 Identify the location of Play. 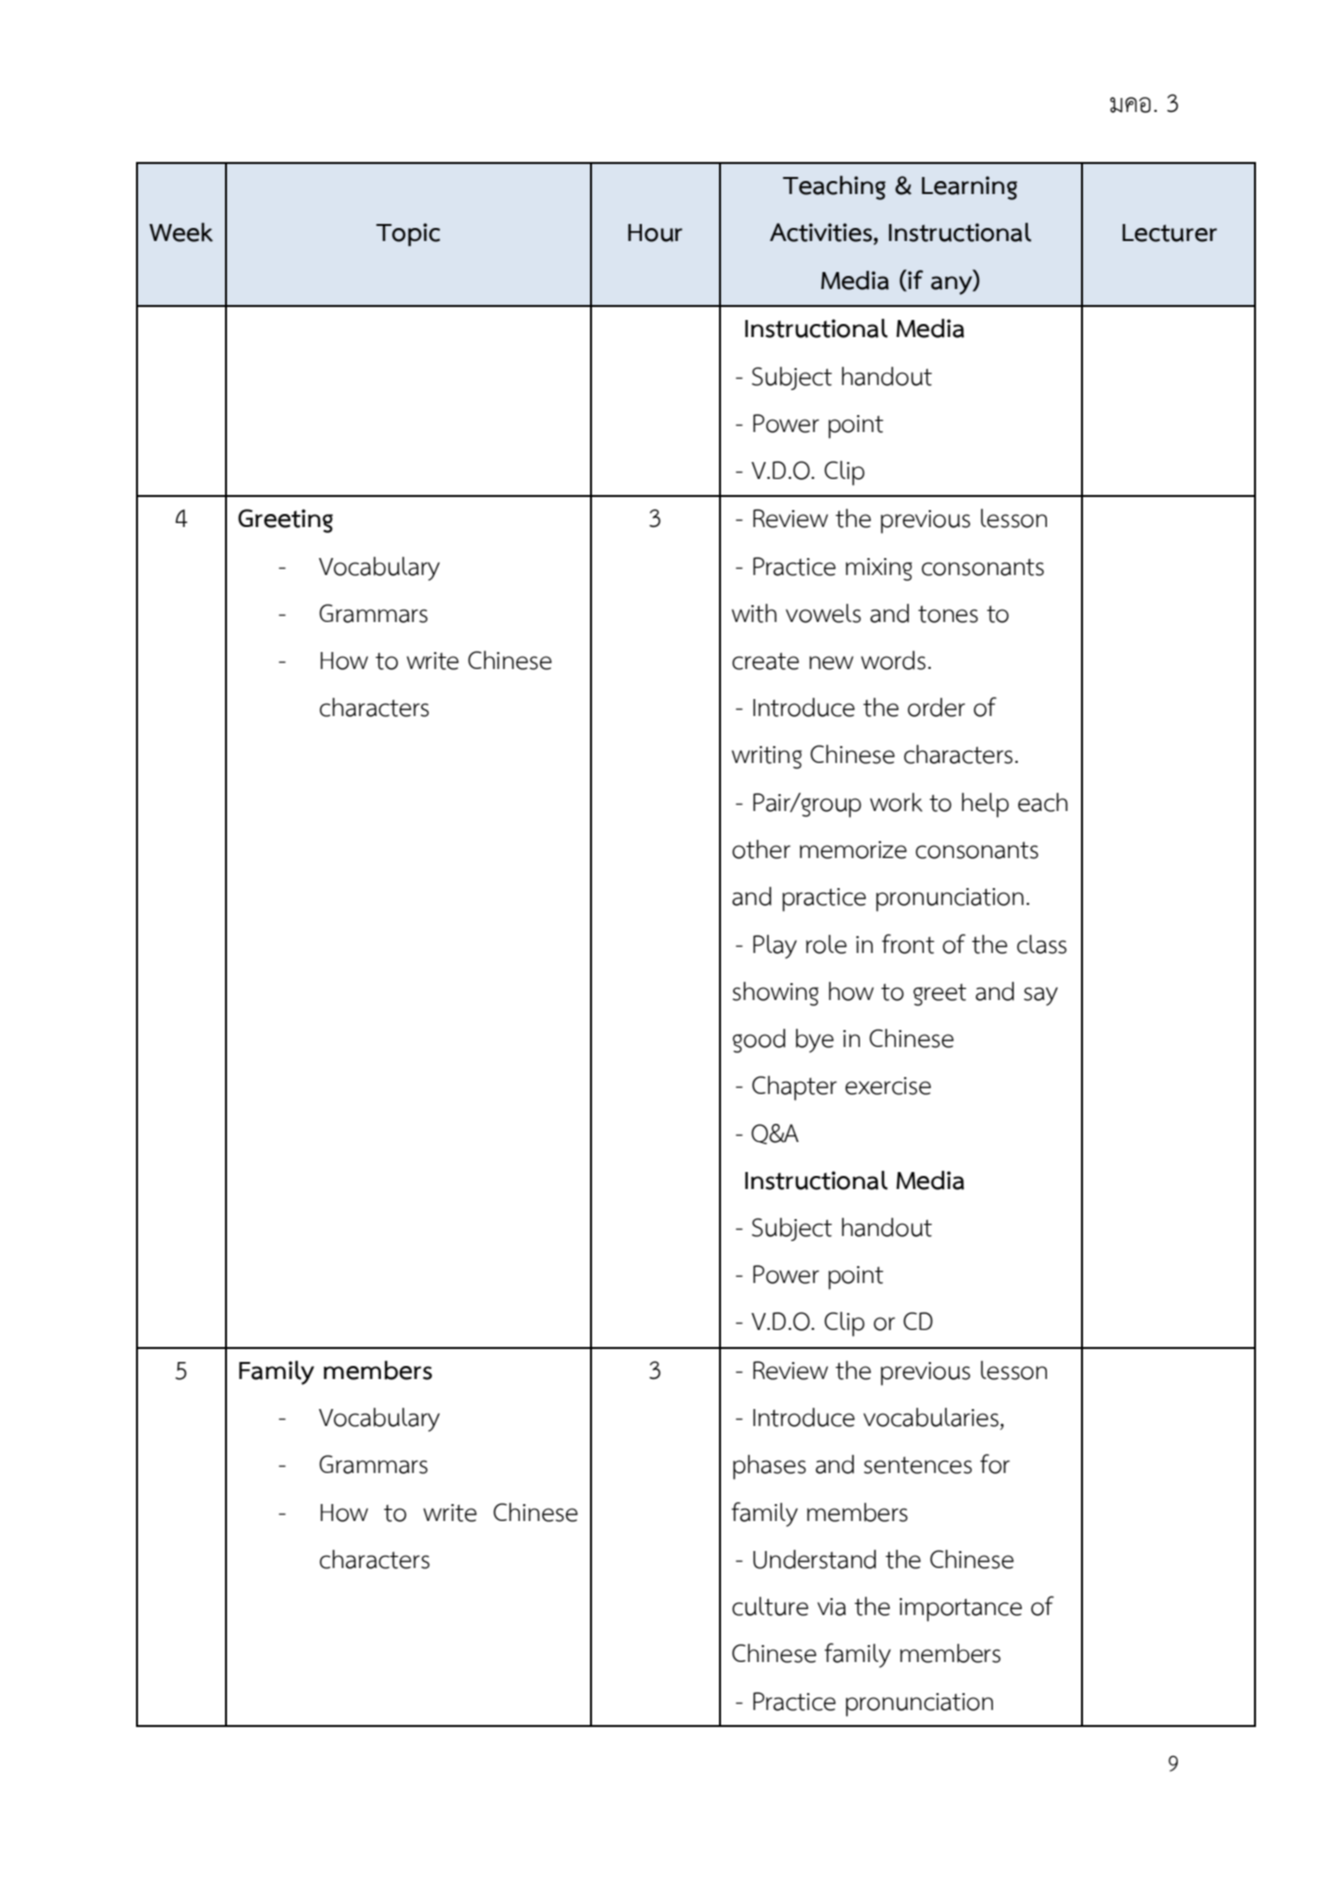
(775, 947).
